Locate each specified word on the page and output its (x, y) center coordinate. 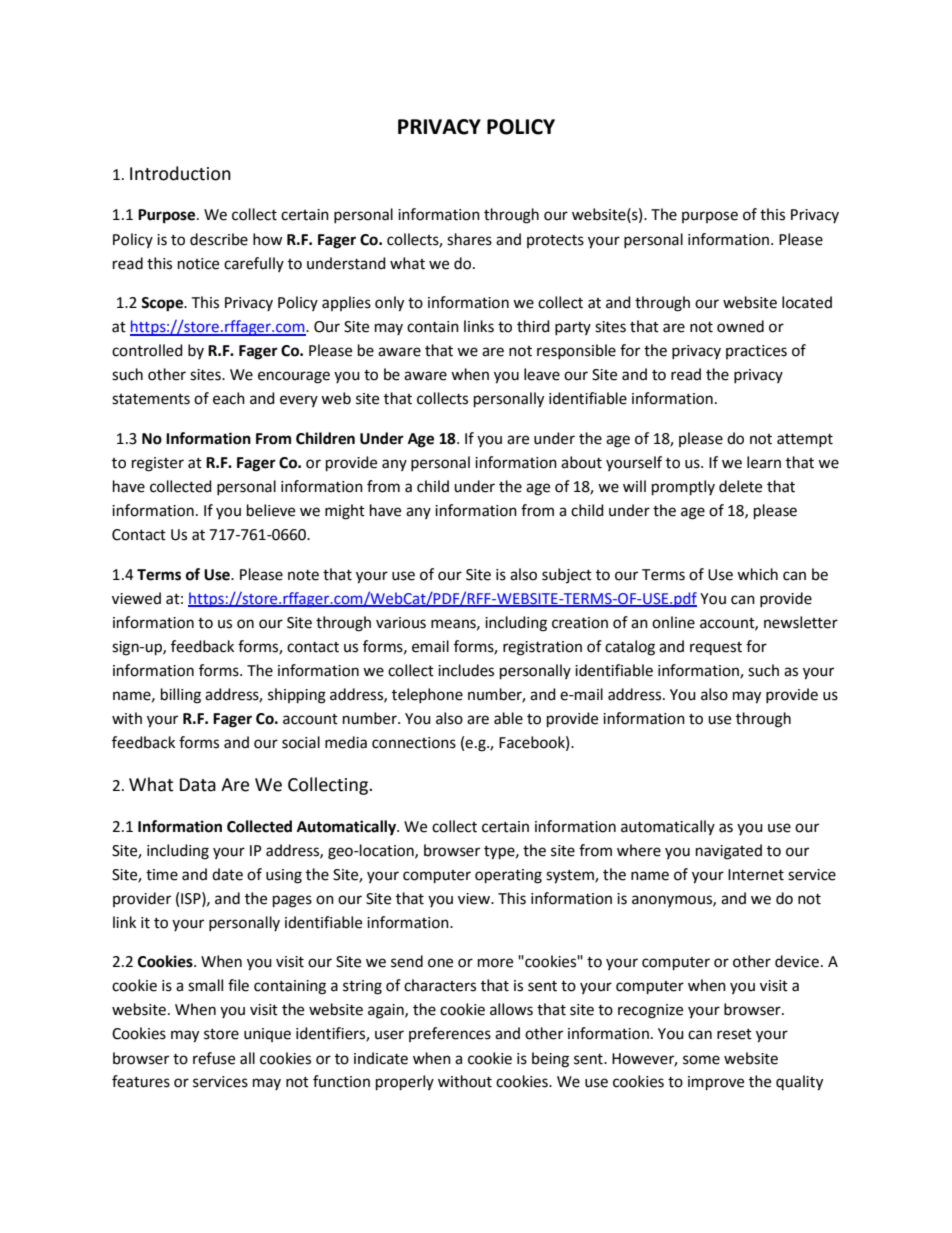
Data (198, 785)
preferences (450, 1034)
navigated (729, 852)
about (581, 462)
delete (740, 486)
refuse (214, 1058)
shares (469, 239)
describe (219, 239)
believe (271, 510)
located (807, 302)
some (701, 1060)
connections (414, 743)
